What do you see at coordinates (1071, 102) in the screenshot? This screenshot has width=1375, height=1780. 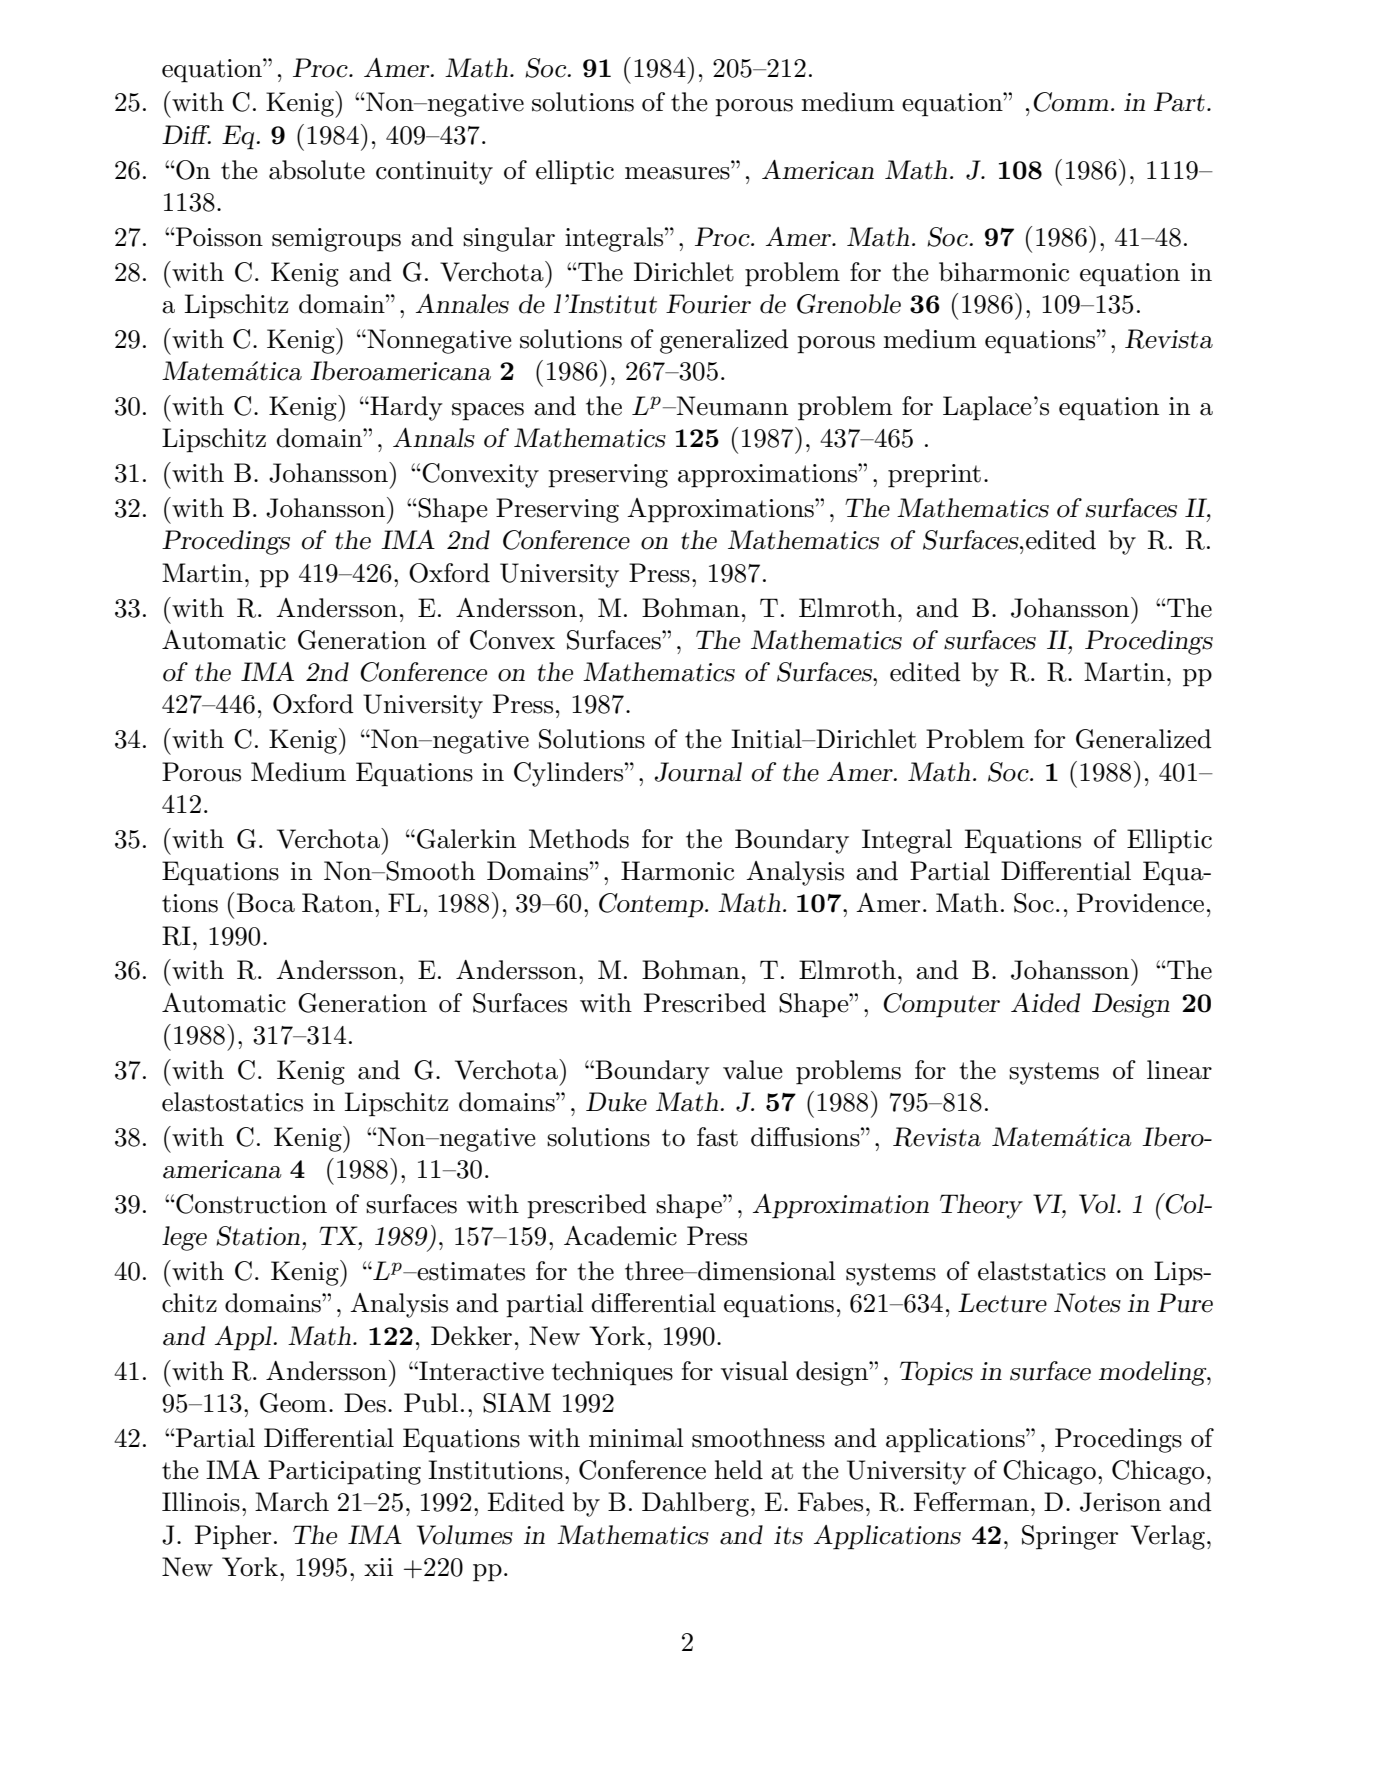 I see `Comm` at bounding box center [1071, 102].
